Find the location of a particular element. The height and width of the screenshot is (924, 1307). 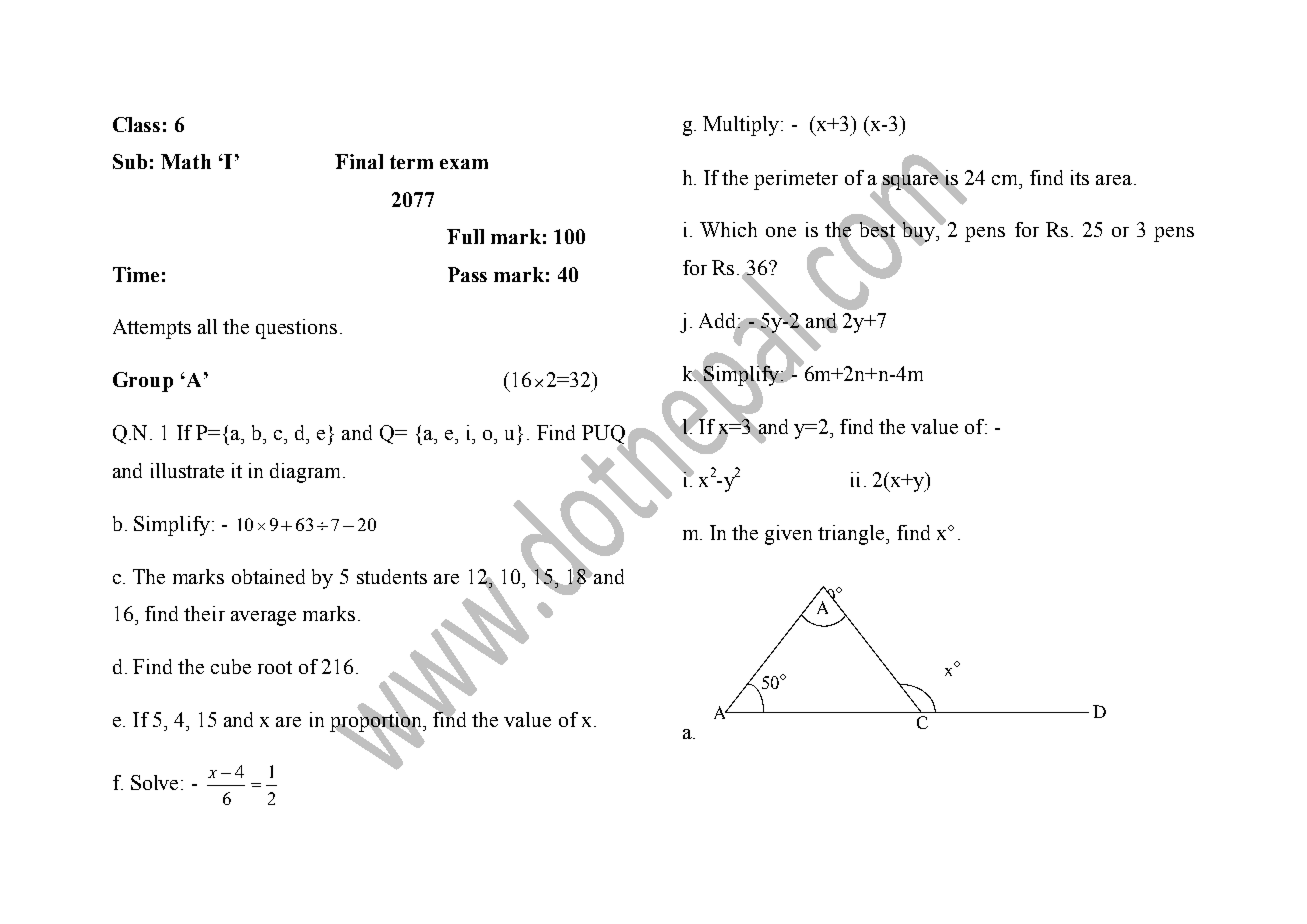

Multiply is located at coordinates (742, 126).
